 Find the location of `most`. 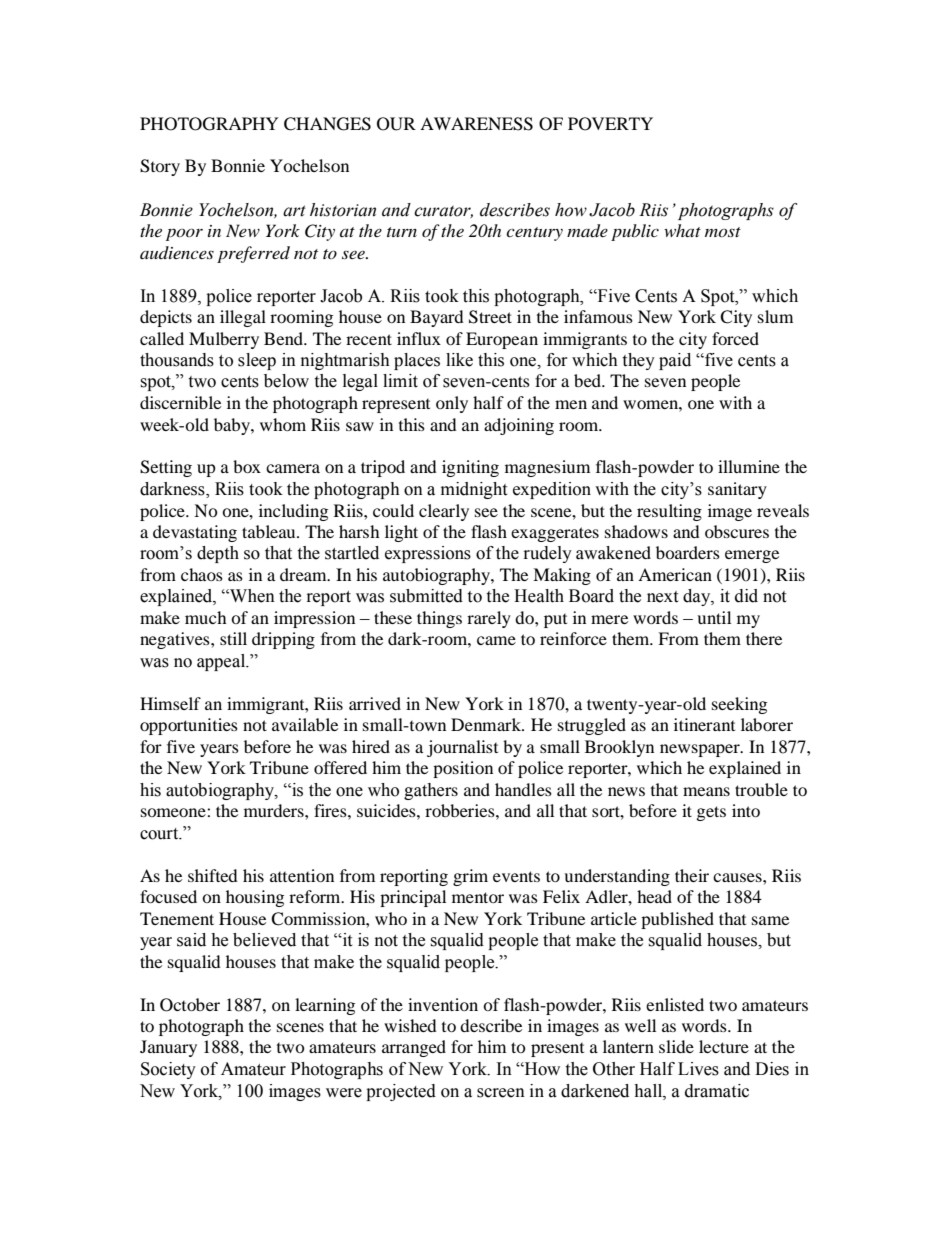

most is located at coordinates (723, 232).
